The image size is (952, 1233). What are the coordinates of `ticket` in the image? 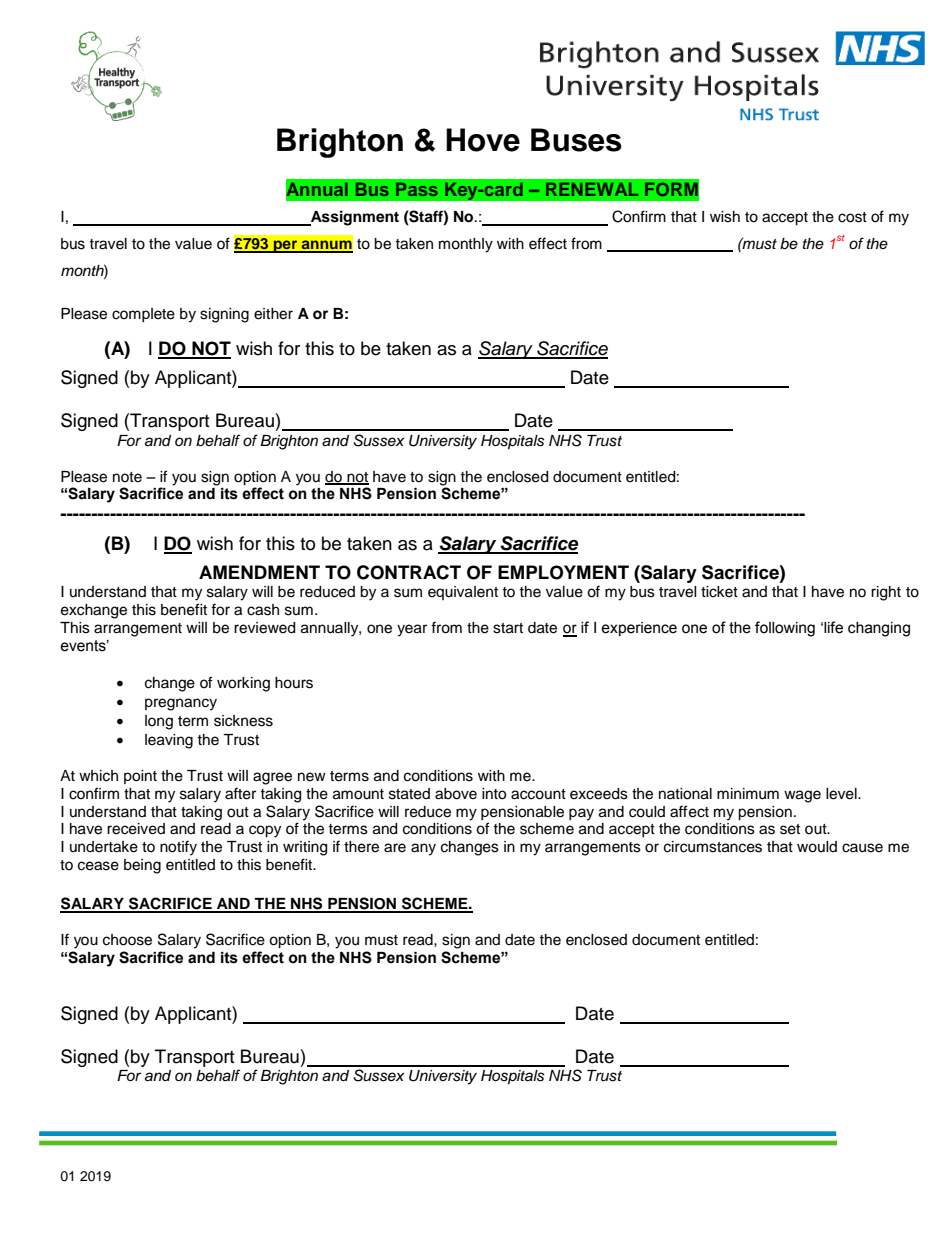 It's located at (719, 592).
